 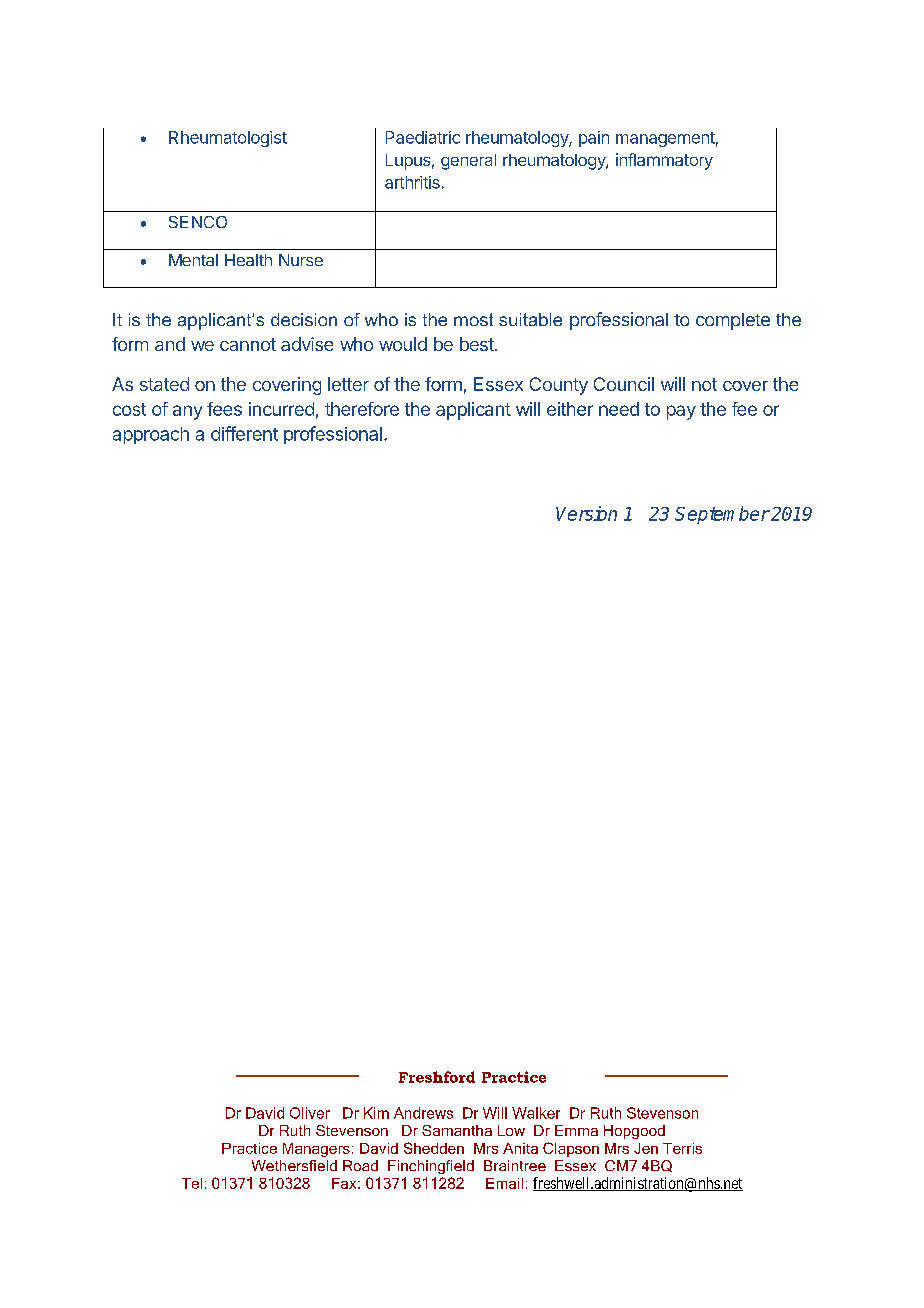 What do you see at coordinates (722, 515) in the page?
I see `September` at bounding box center [722, 515].
